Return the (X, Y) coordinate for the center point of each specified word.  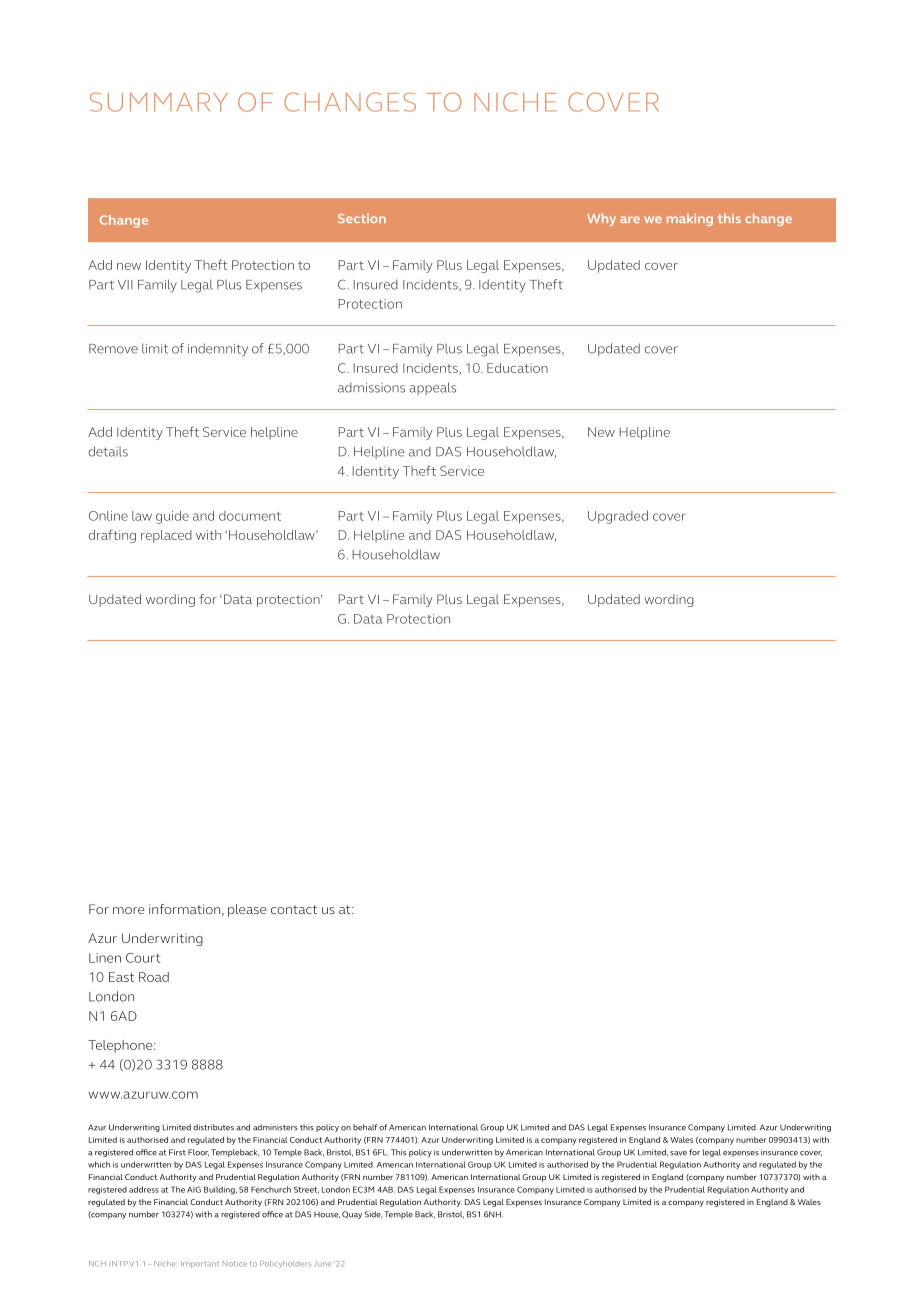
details (108, 451)
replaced (166, 536)
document (250, 516)
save (678, 1153)
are (630, 219)
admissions (371, 387)
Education (517, 368)
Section (362, 218)
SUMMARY (159, 102)
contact (294, 909)
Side (373, 1215)
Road (154, 977)
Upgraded (618, 517)
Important (200, 1264)
